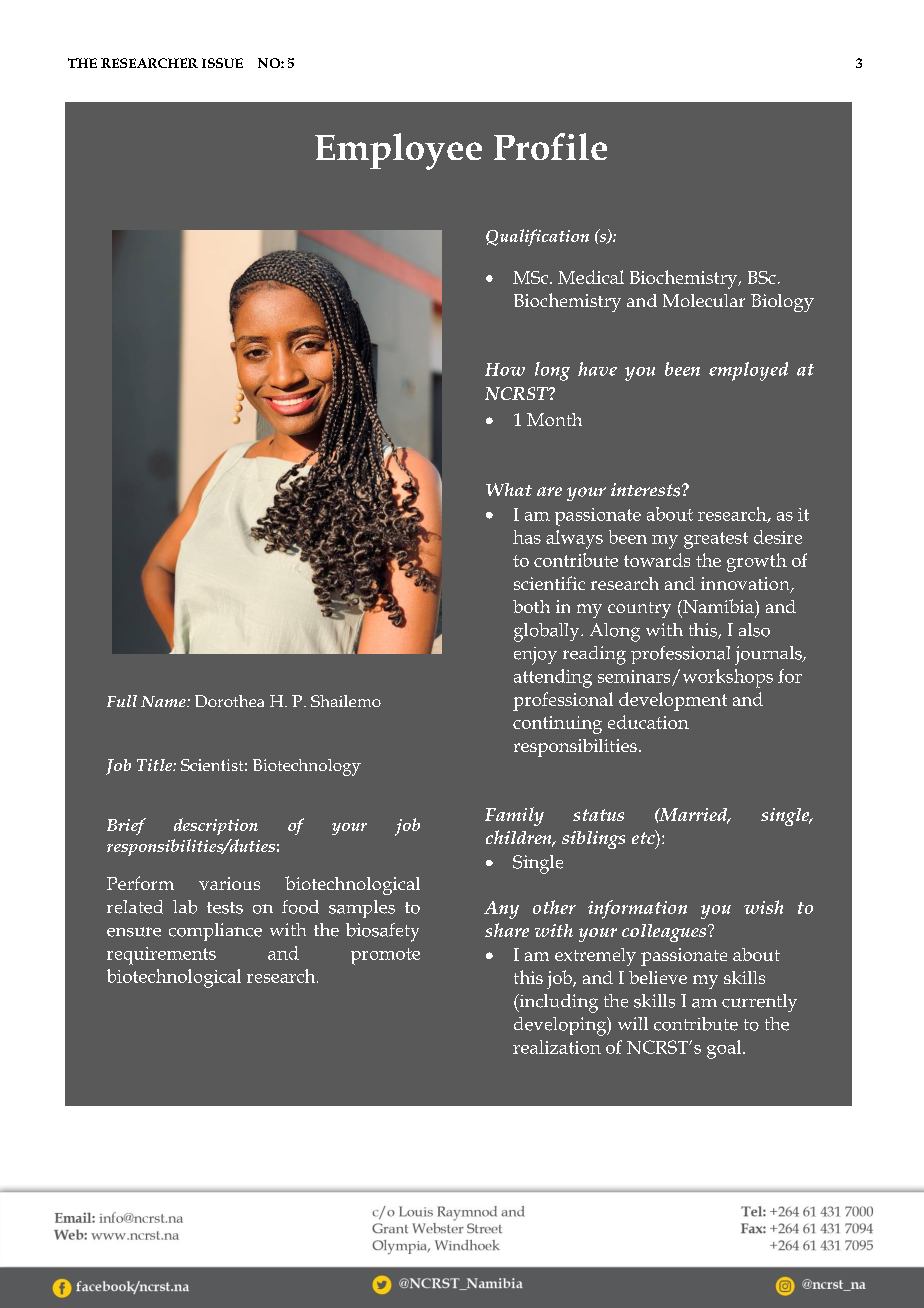  I want to click on How, so click(505, 369).
